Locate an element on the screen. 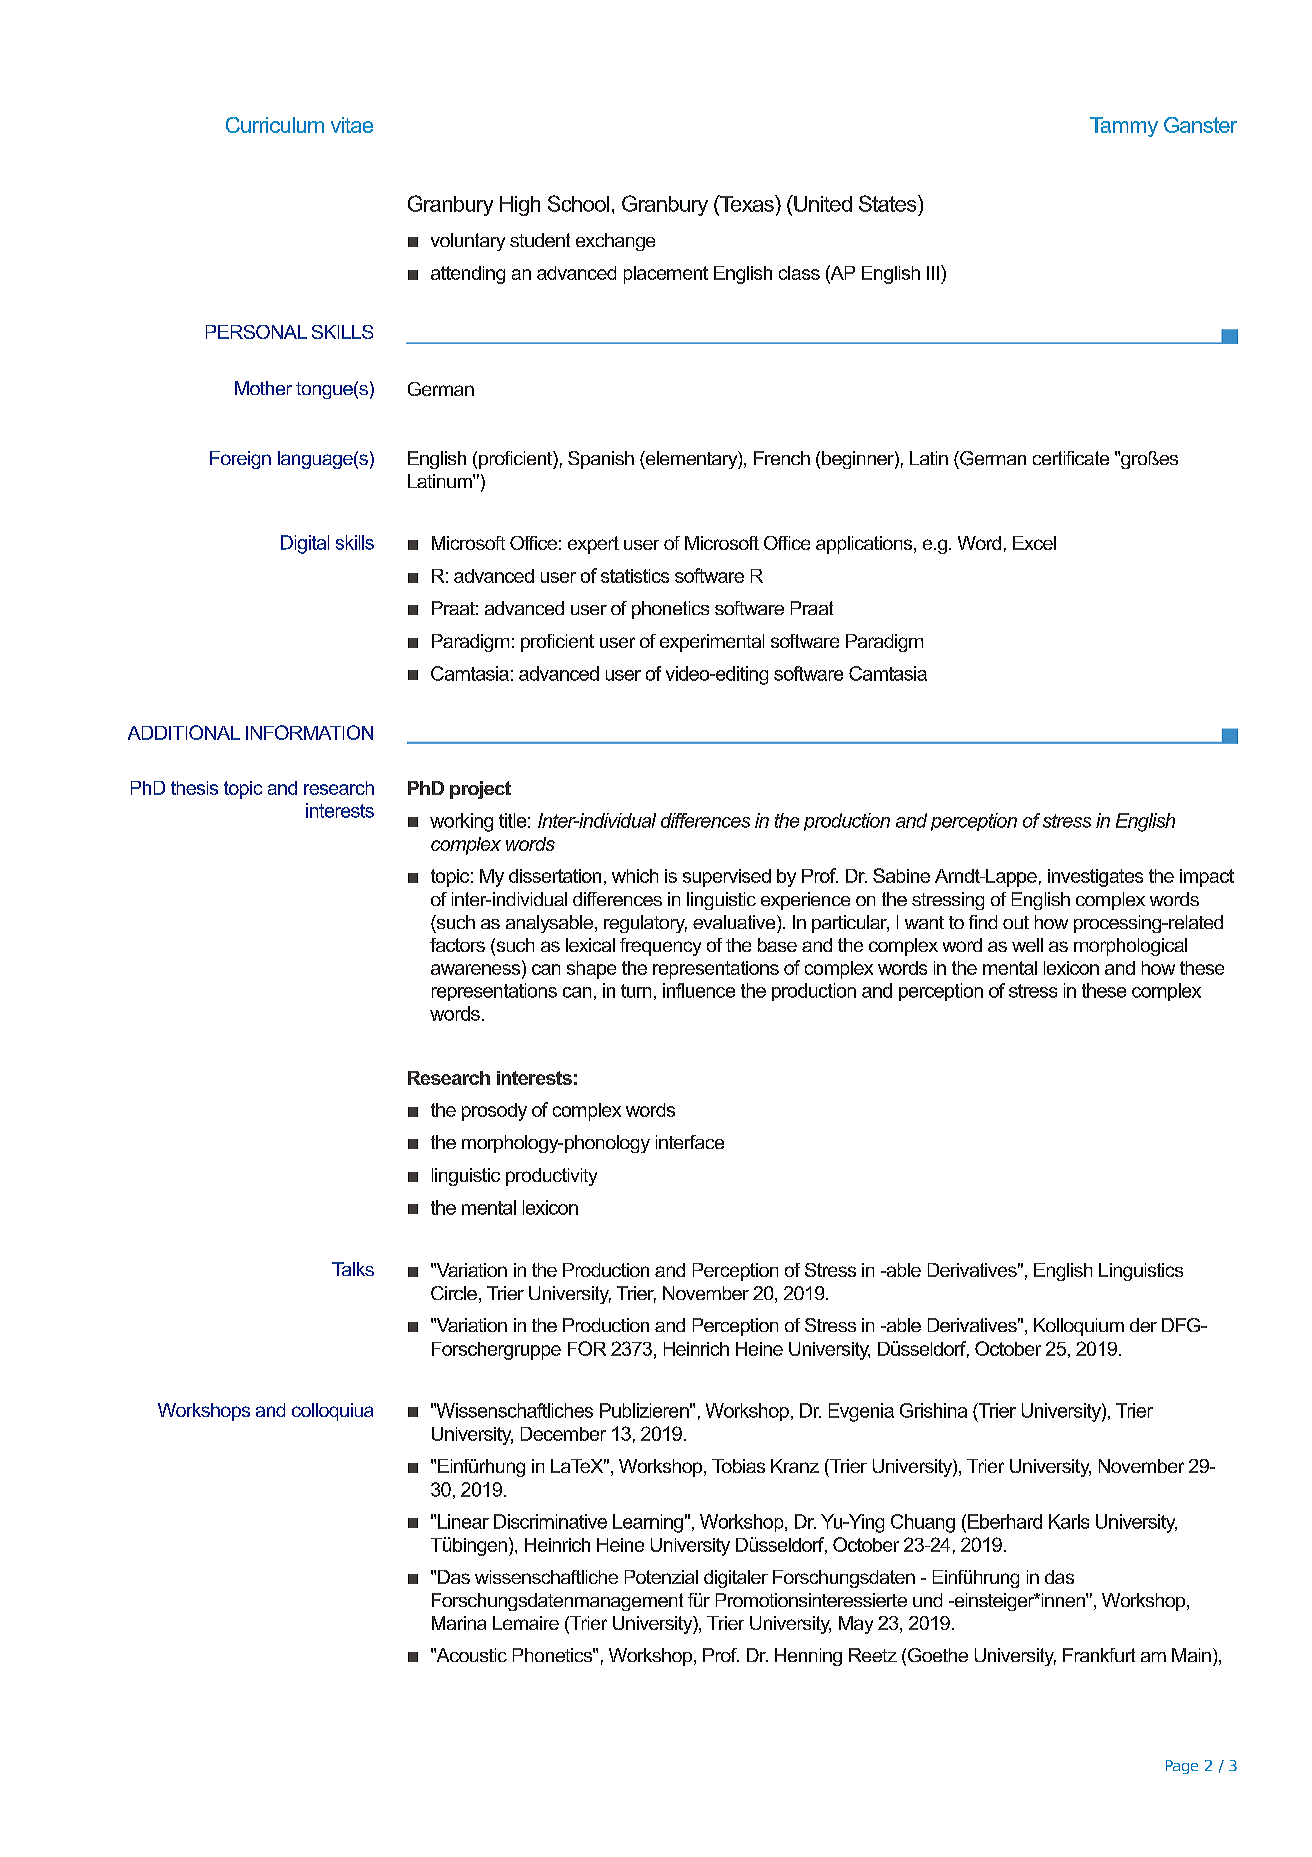 Image resolution: width=1312 pixels, height=1857 pixels. certificate is located at coordinates (1071, 458).
